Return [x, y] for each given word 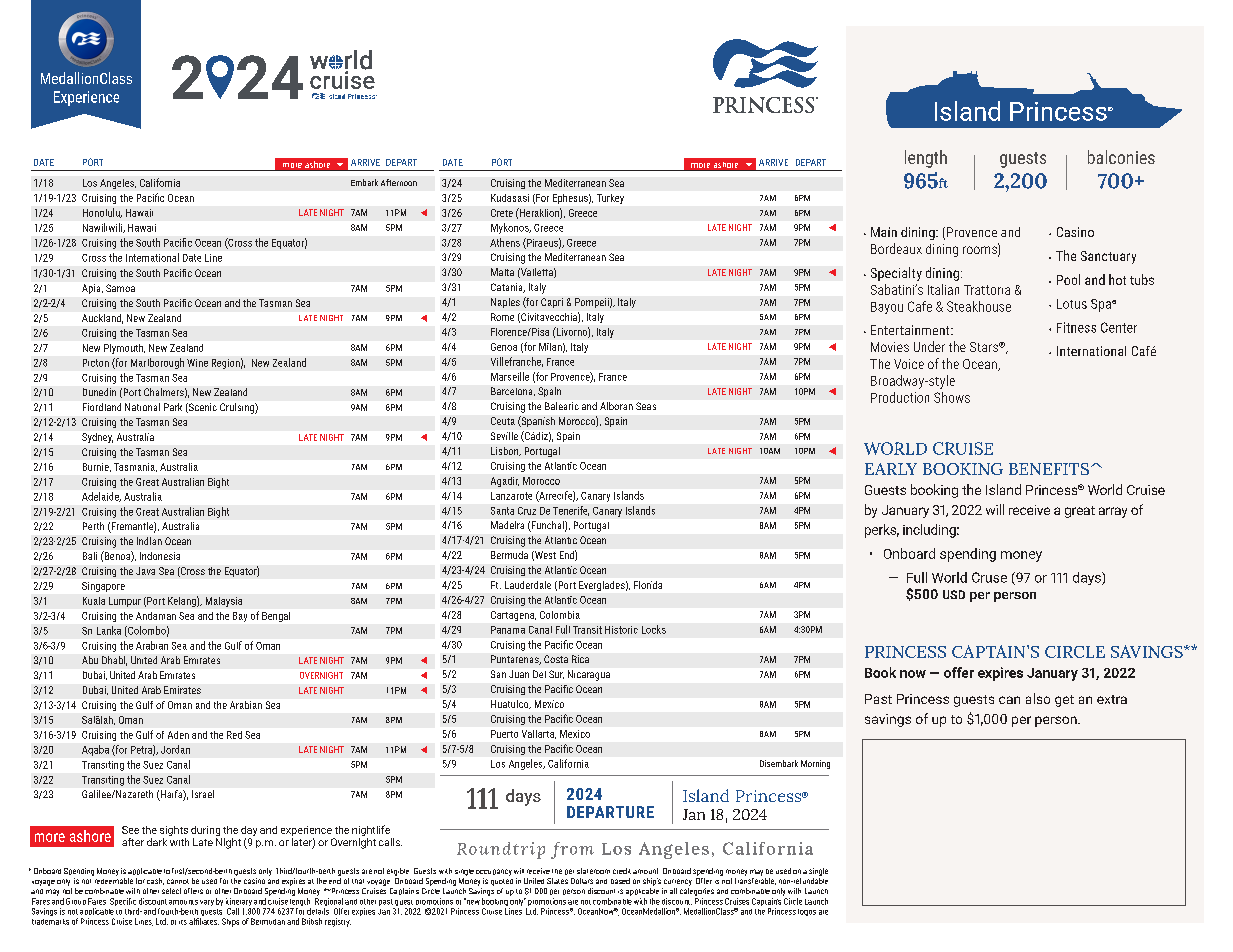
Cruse [989, 577]
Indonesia [160, 556]
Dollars [582, 881]
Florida [648, 585]
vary [207, 903]
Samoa [120, 288]
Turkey [610, 199]
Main [884, 232]
